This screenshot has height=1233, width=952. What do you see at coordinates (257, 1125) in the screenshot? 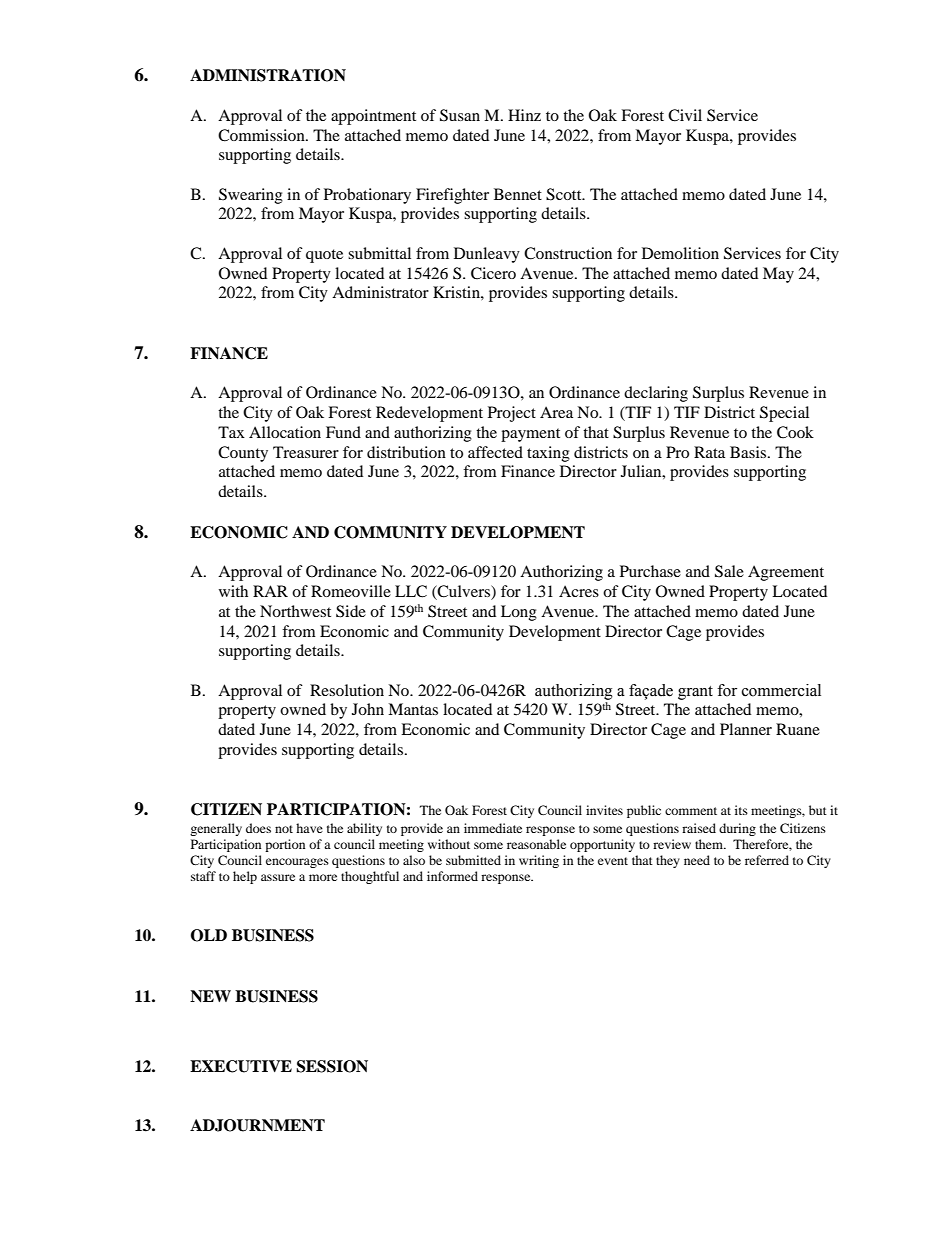
I see `ADJOURNMENT` at bounding box center [257, 1125].
